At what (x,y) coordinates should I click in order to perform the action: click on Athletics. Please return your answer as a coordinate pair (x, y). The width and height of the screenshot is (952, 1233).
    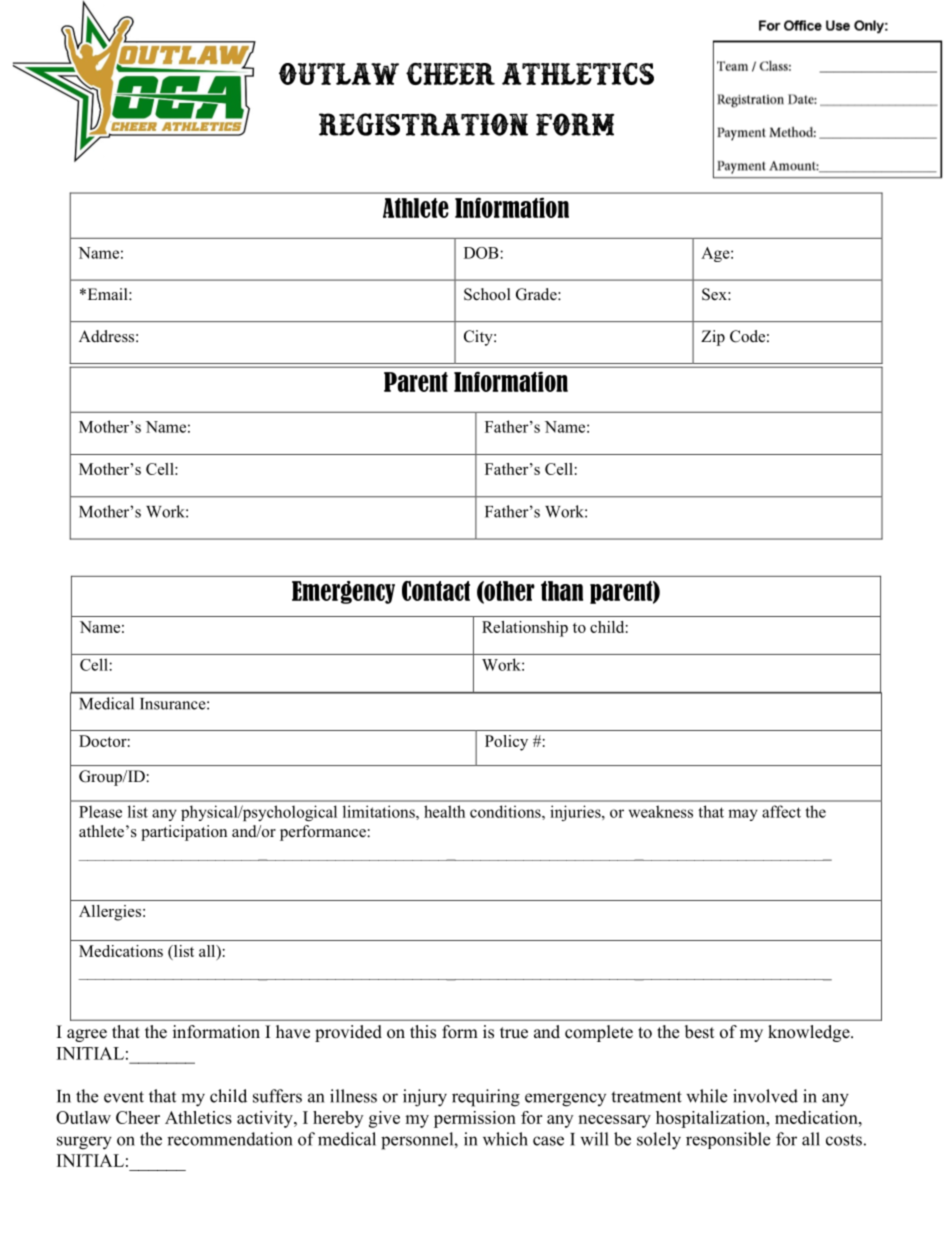
    Looking at the image, I should click on (198, 1117).
